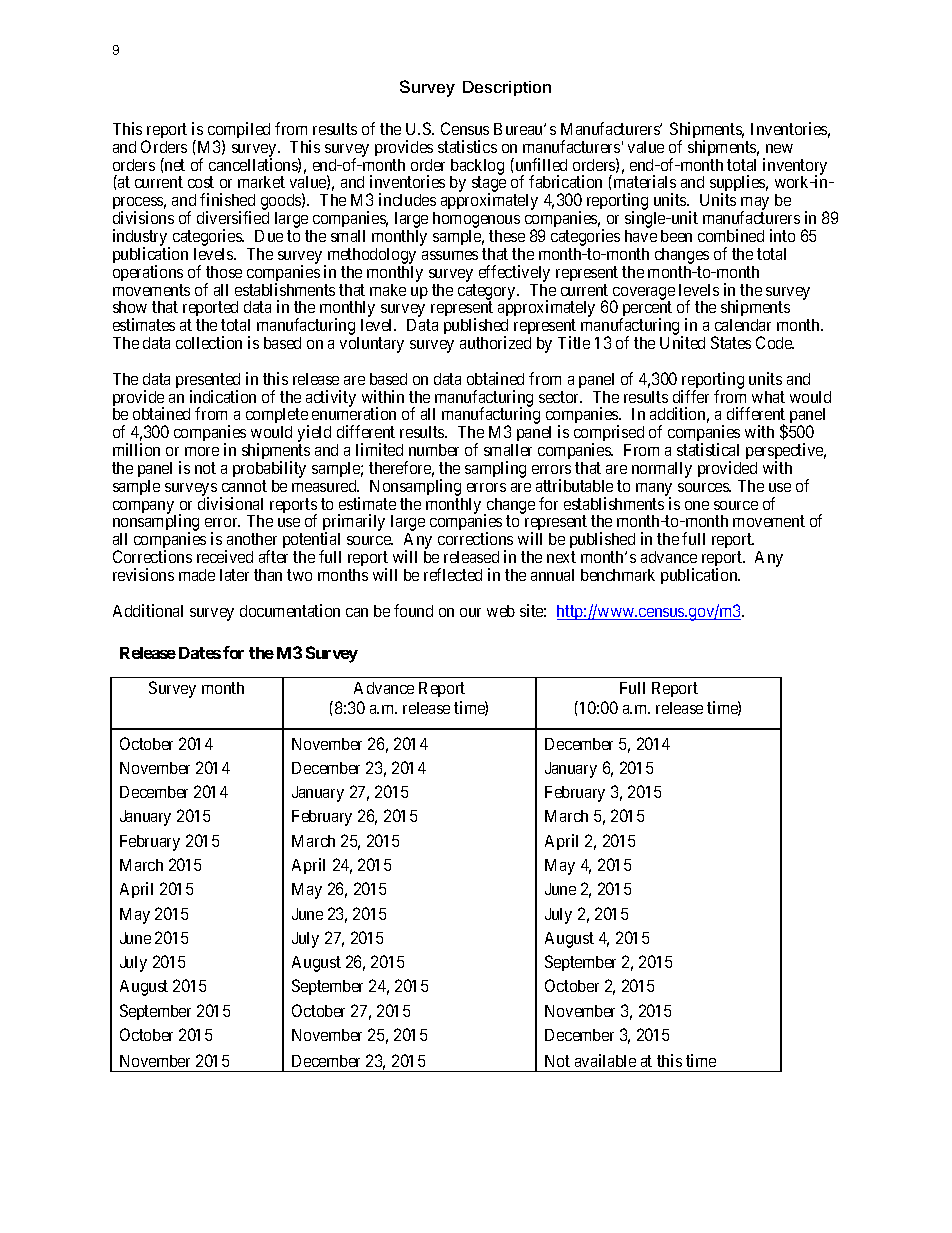 This document has width=952, height=1233. What do you see at coordinates (238, 132) in the document?
I see `compiled` at bounding box center [238, 132].
